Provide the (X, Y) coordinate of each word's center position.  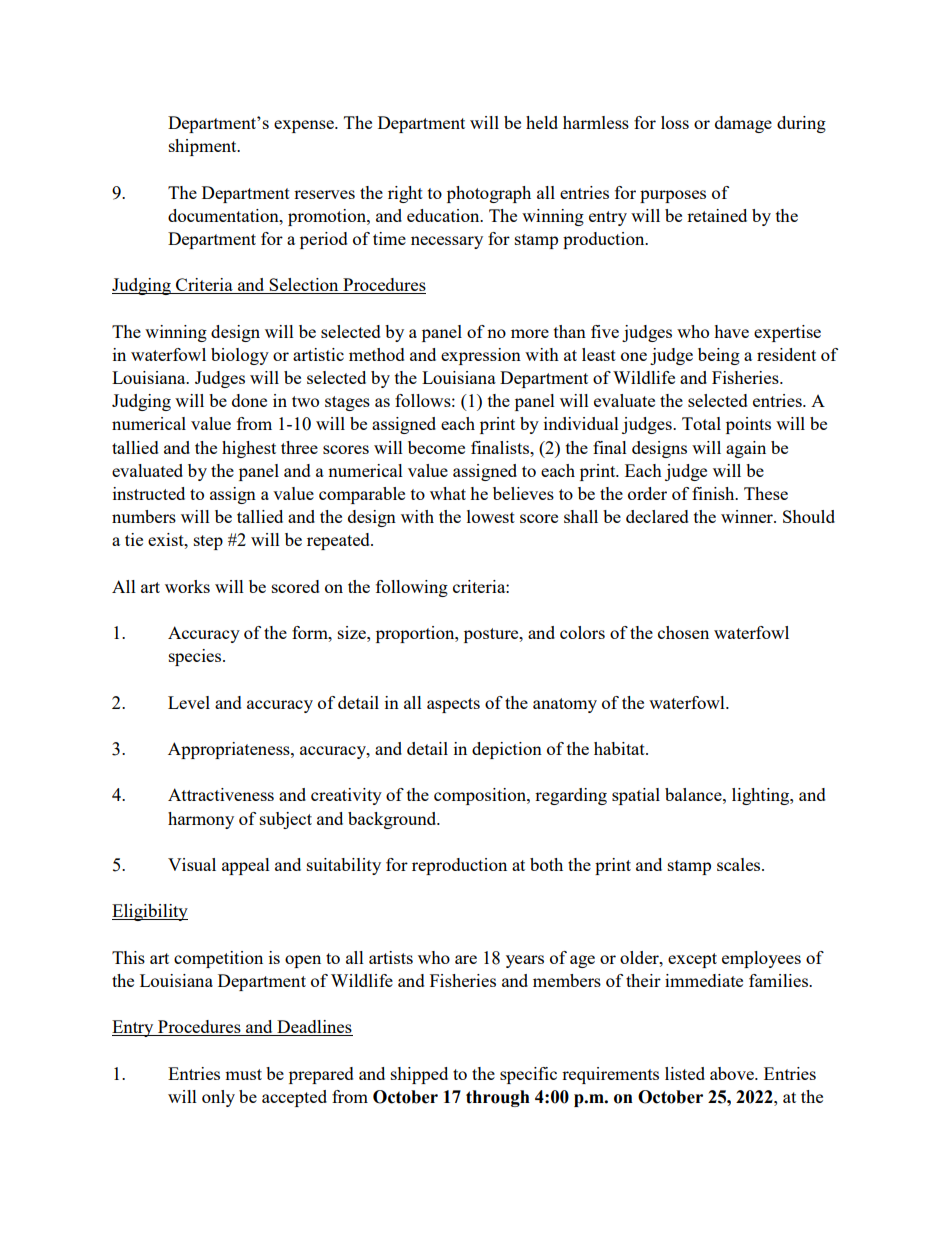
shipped (419, 1075)
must (243, 1074)
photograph (489, 194)
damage (743, 124)
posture (492, 635)
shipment (204, 147)
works (187, 586)
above (733, 1073)
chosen (683, 632)
